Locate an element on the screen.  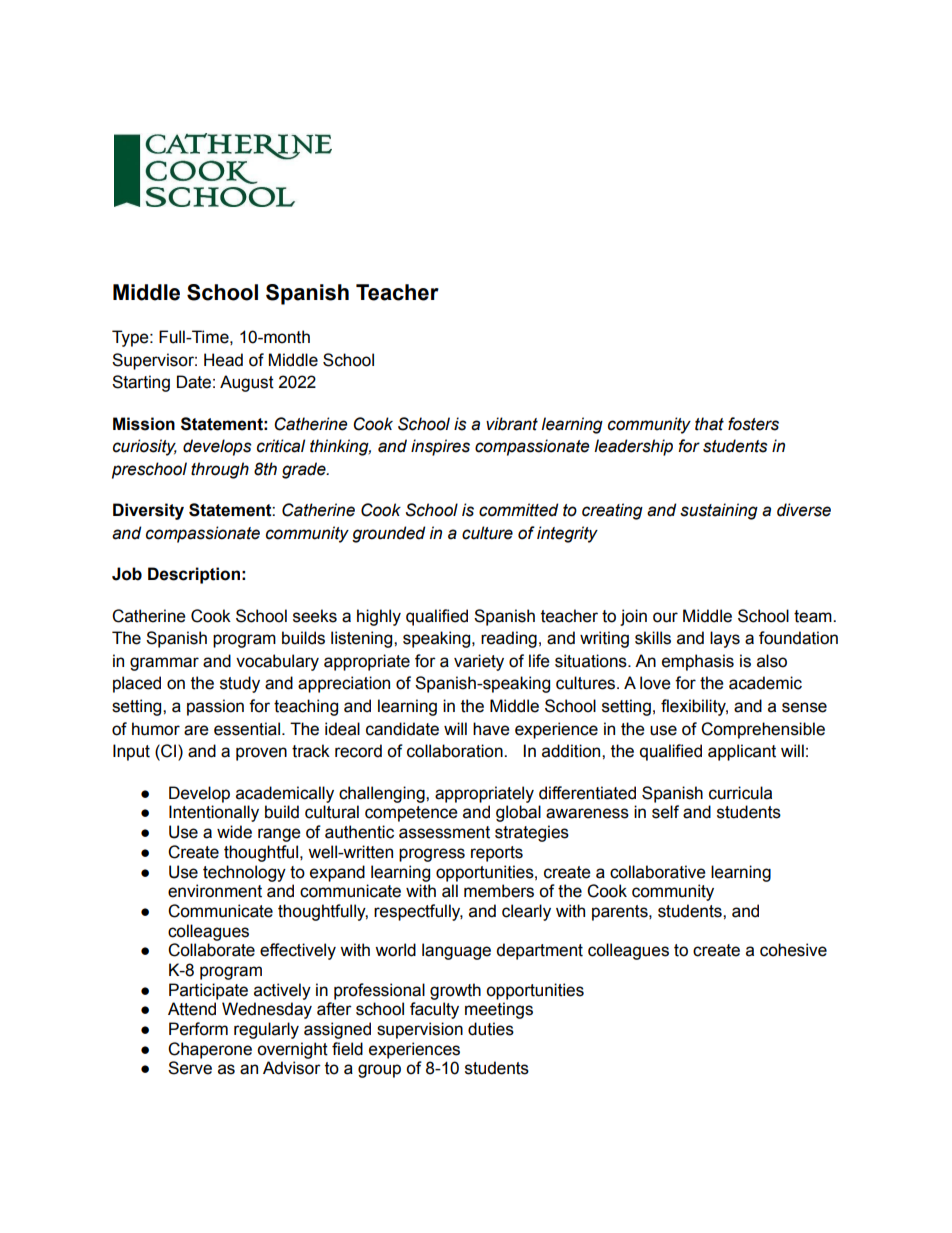
Diversity is located at coordinates (148, 511).
